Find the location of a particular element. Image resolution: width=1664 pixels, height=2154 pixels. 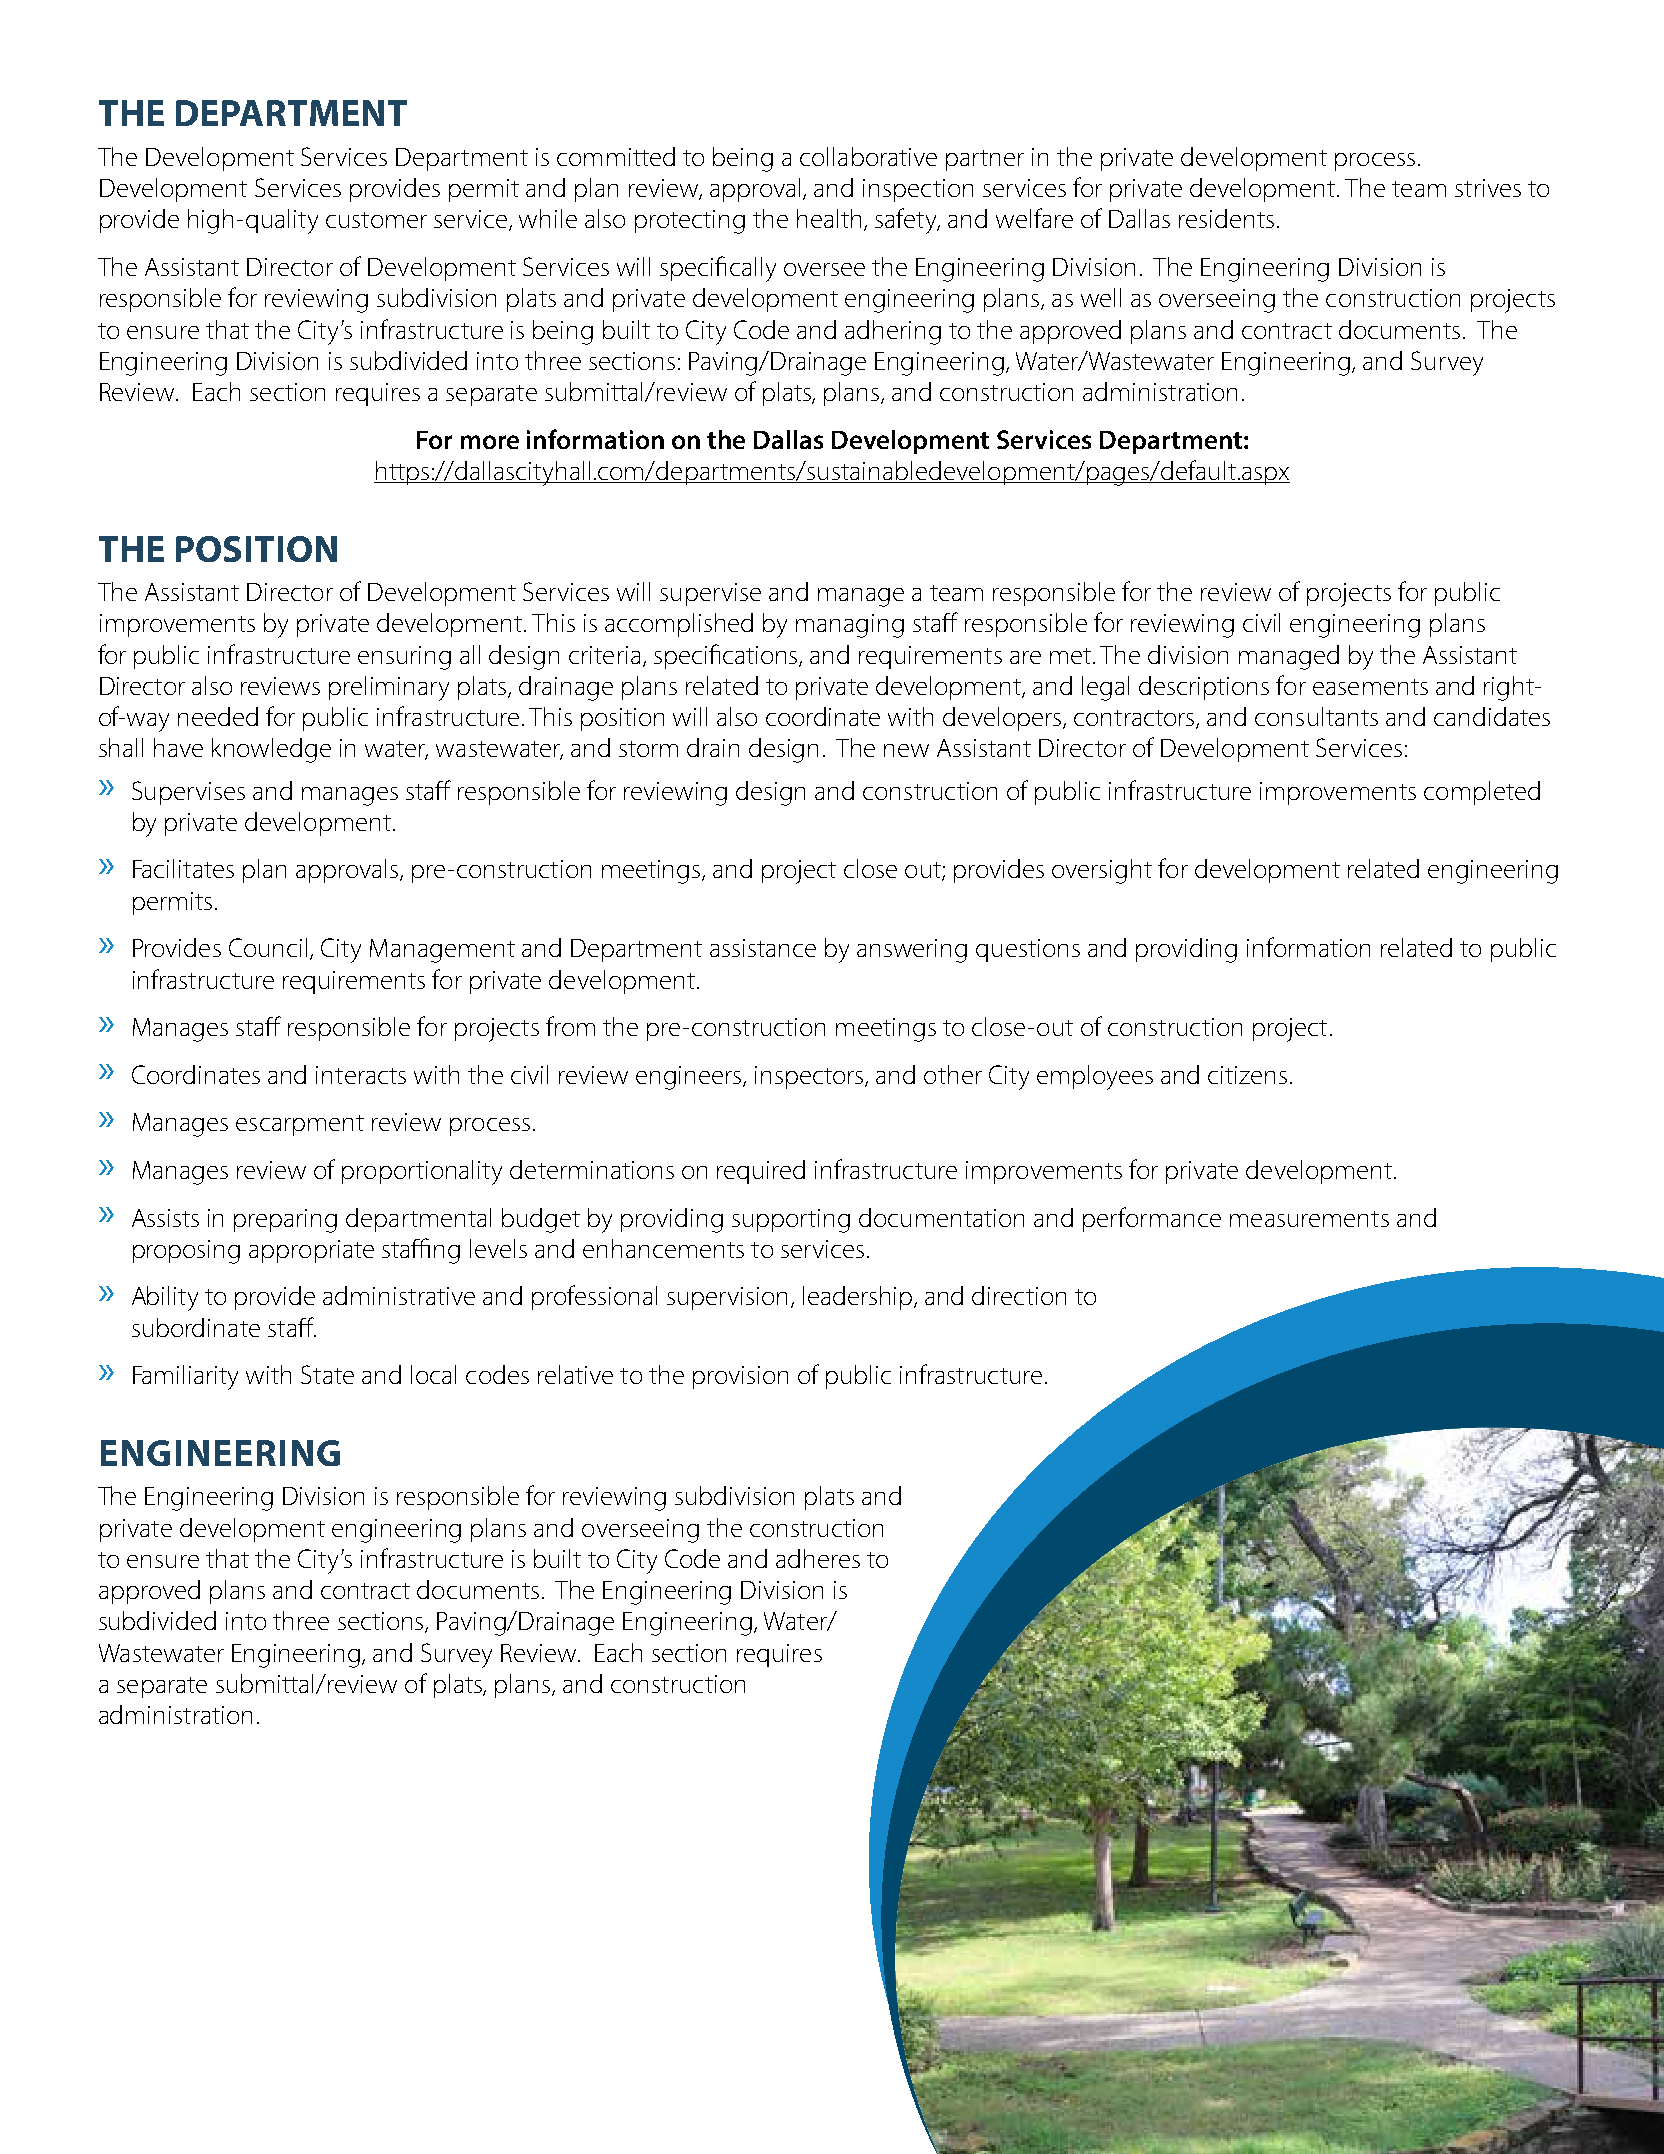

managing is located at coordinates (850, 626).
